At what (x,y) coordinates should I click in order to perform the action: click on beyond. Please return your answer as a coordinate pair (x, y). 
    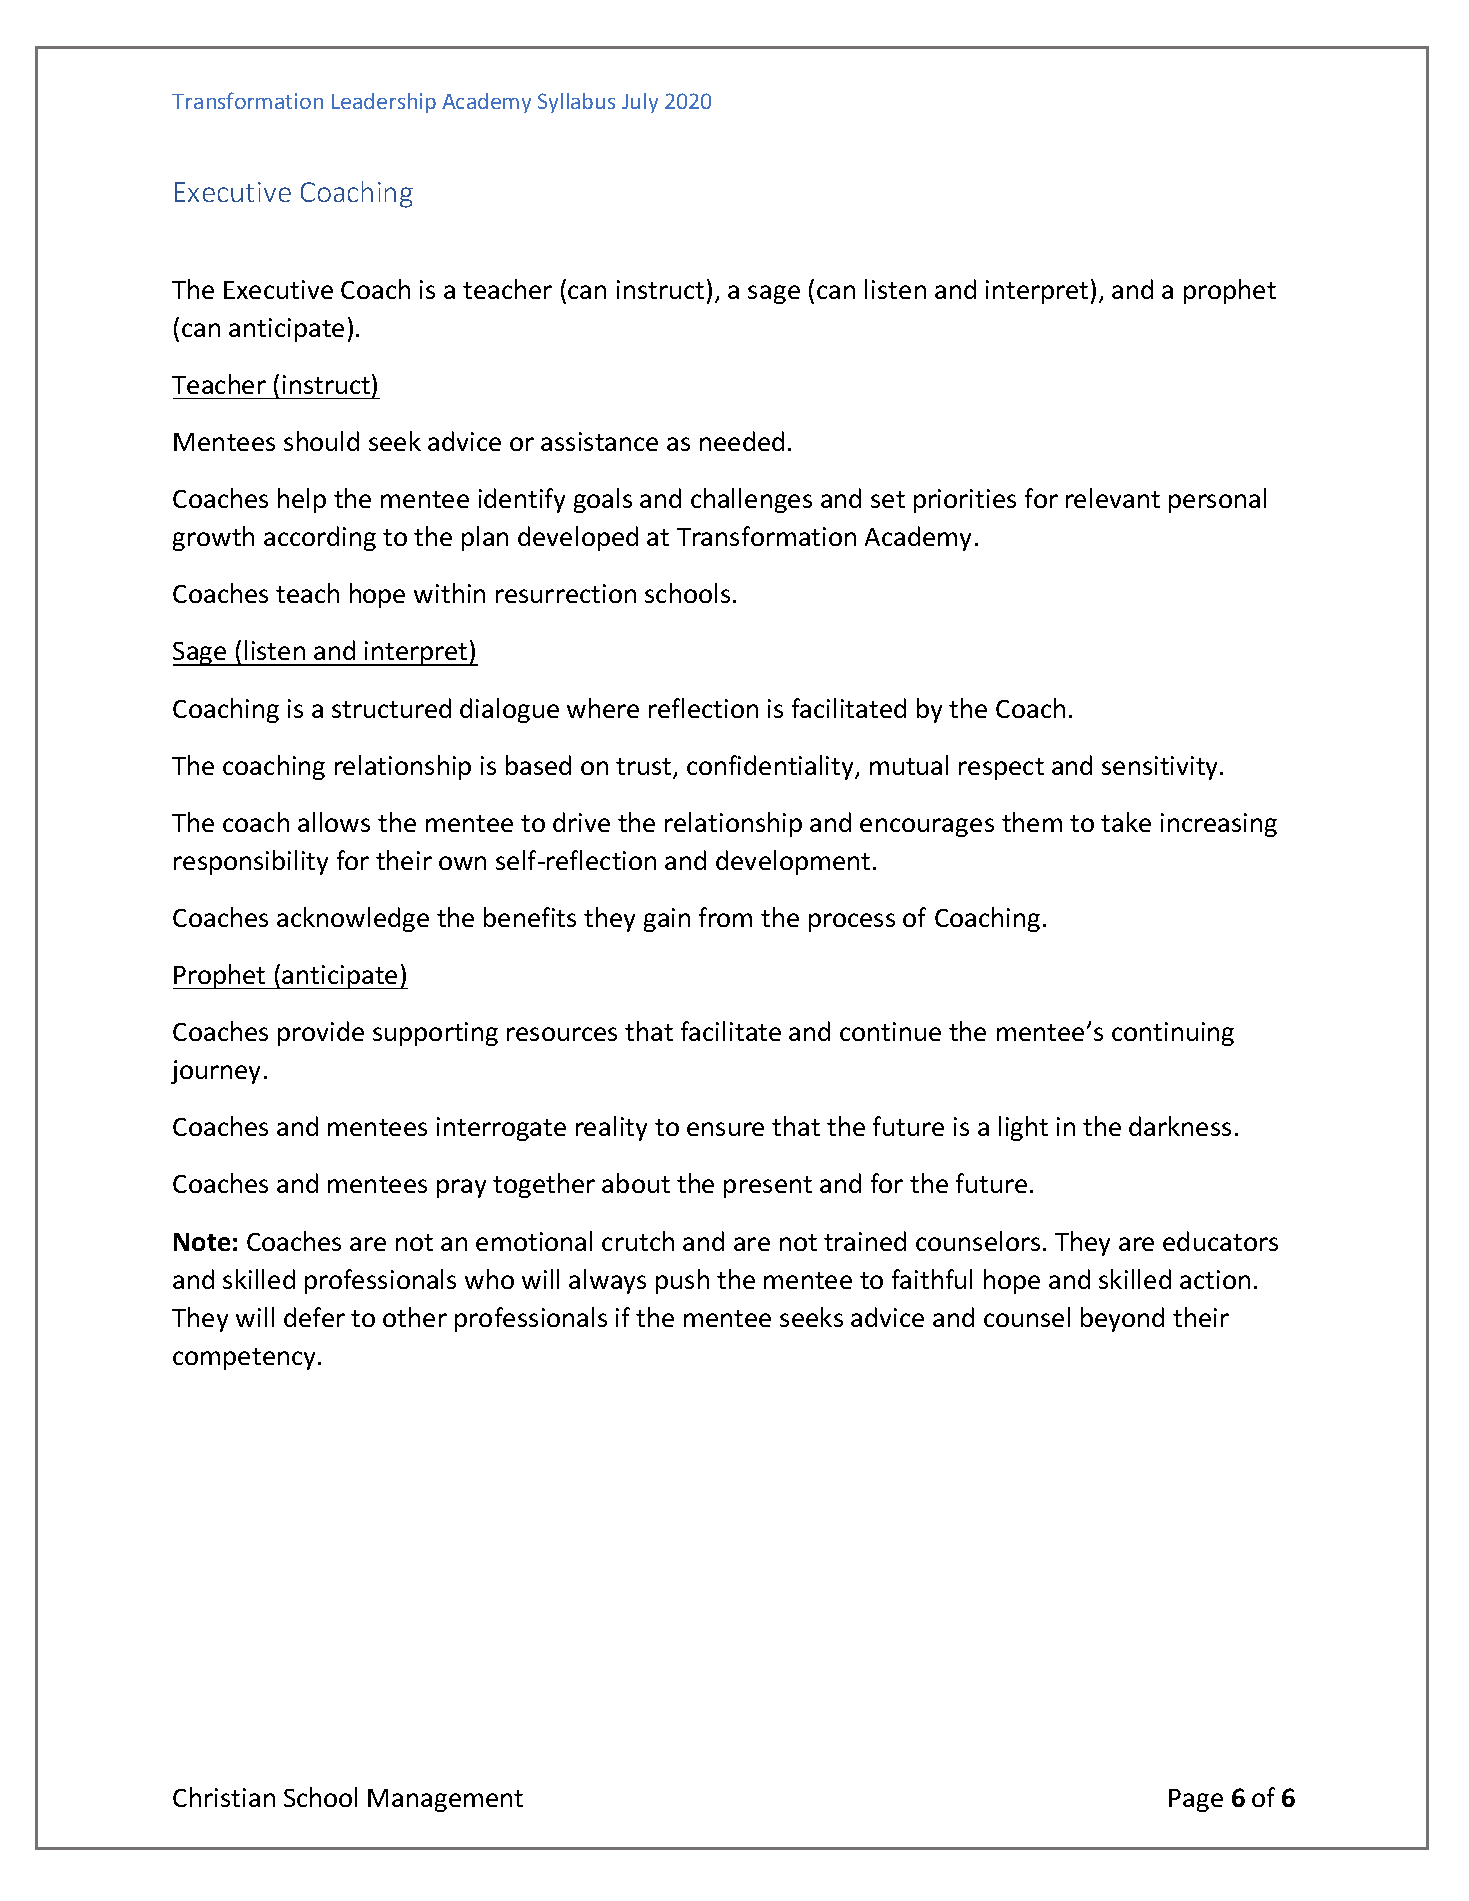
    Looking at the image, I should click on (1122, 1319).
